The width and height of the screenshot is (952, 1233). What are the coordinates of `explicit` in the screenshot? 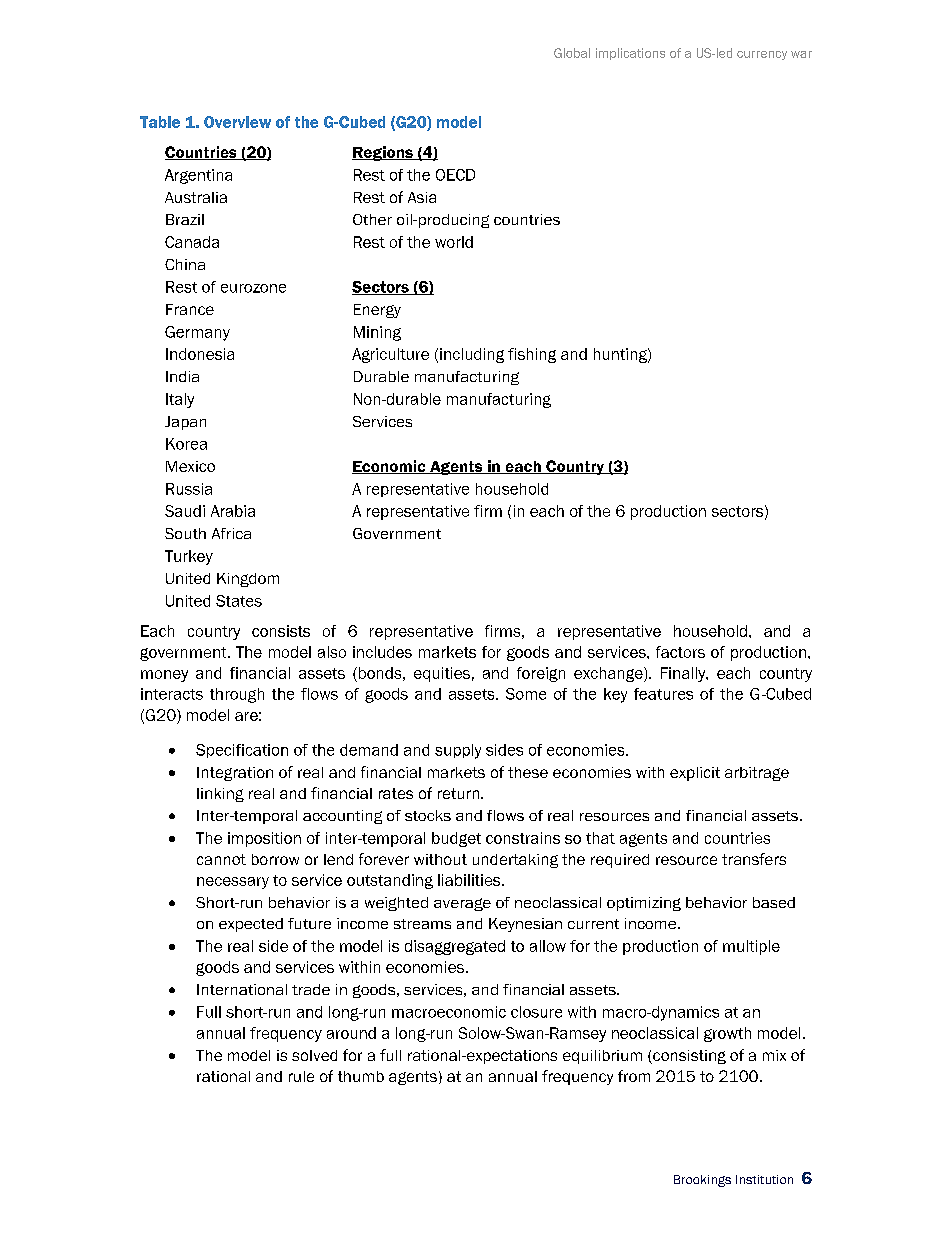 It's located at (695, 774).
